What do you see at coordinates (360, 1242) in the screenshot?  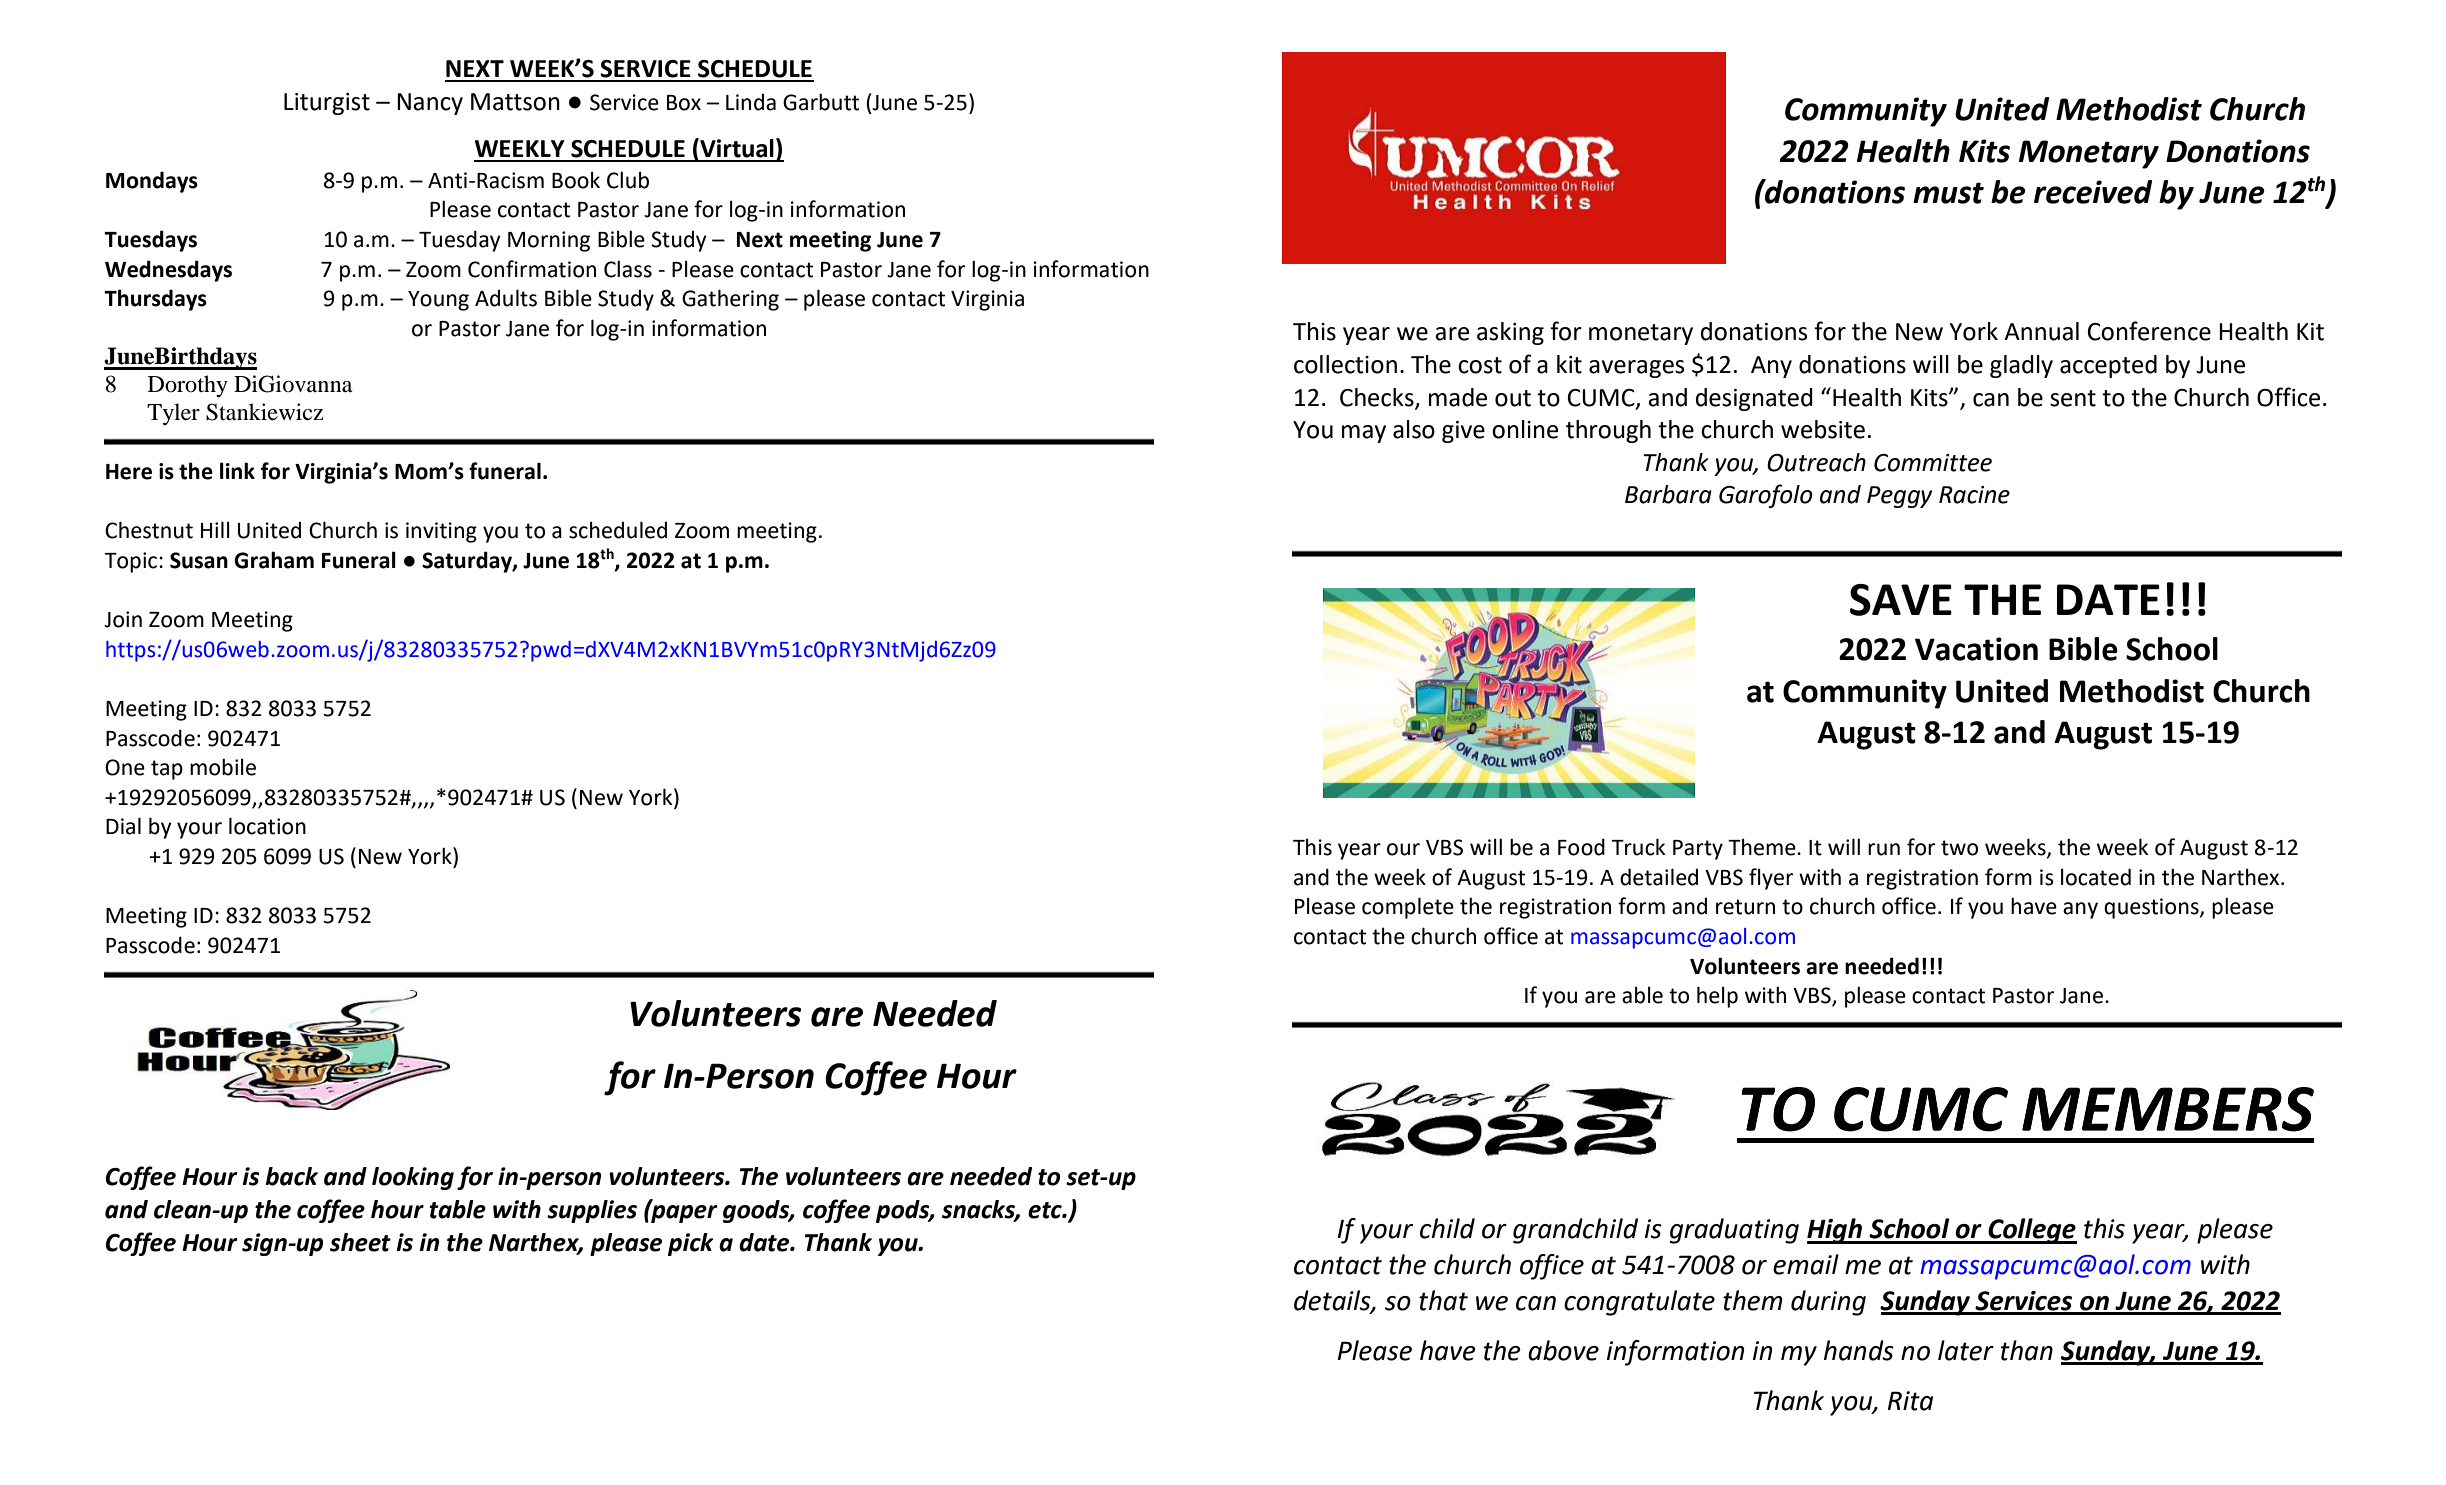 I see `sheet` at bounding box center [360, 1242].
